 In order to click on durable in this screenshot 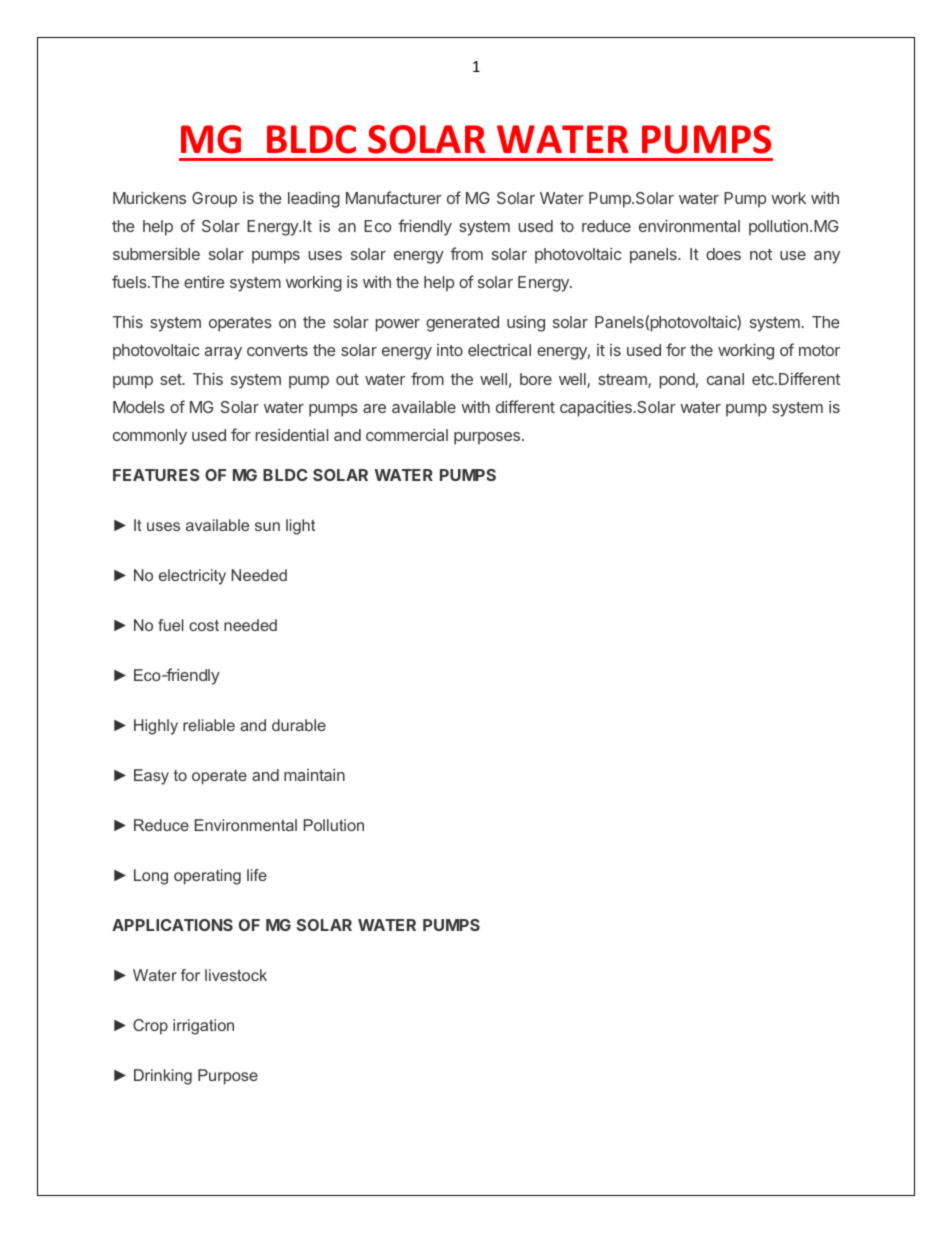, I will do `click(299, 725)`.
